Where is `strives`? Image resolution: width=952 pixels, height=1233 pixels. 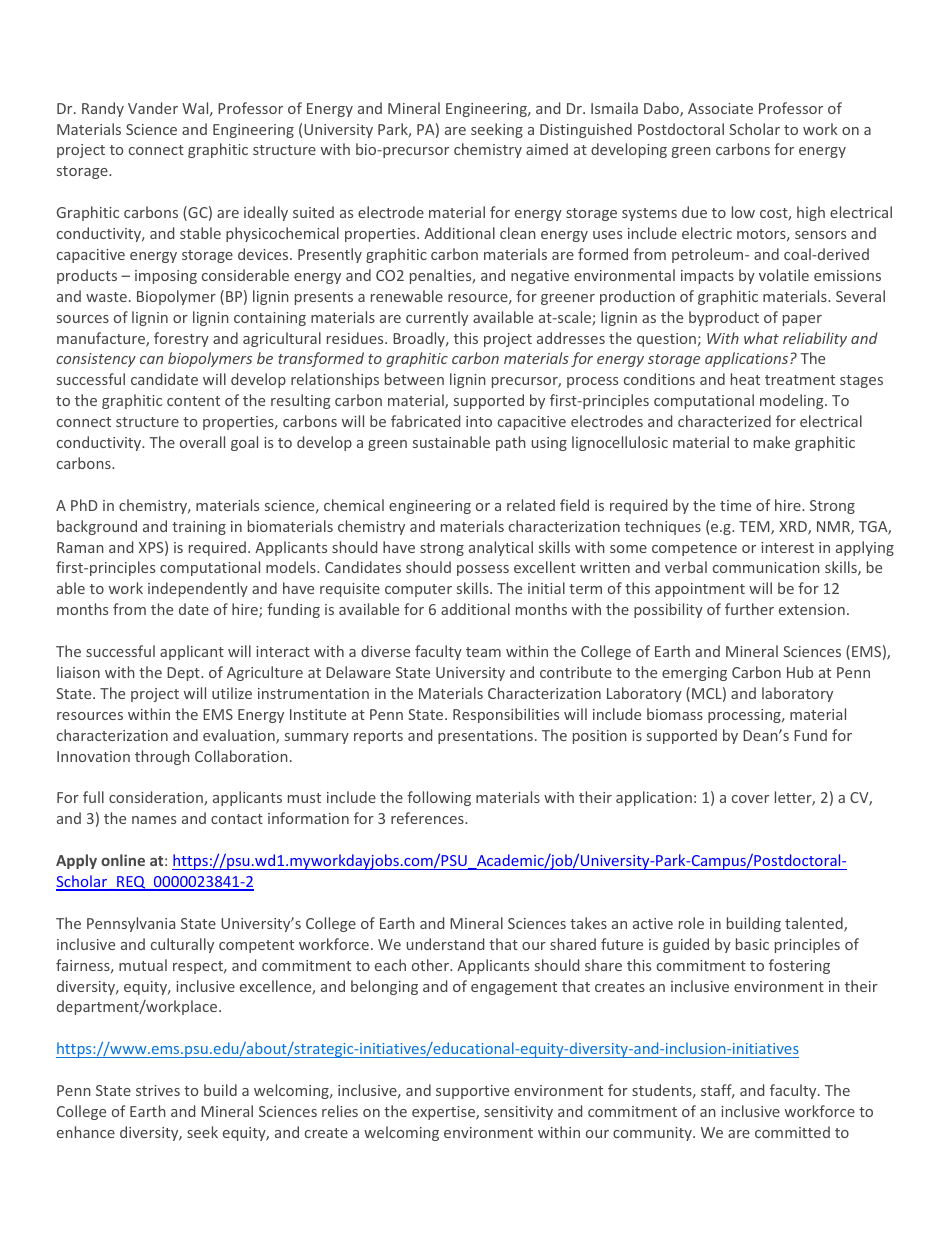
strives is located at coordinates (158, 1090).
